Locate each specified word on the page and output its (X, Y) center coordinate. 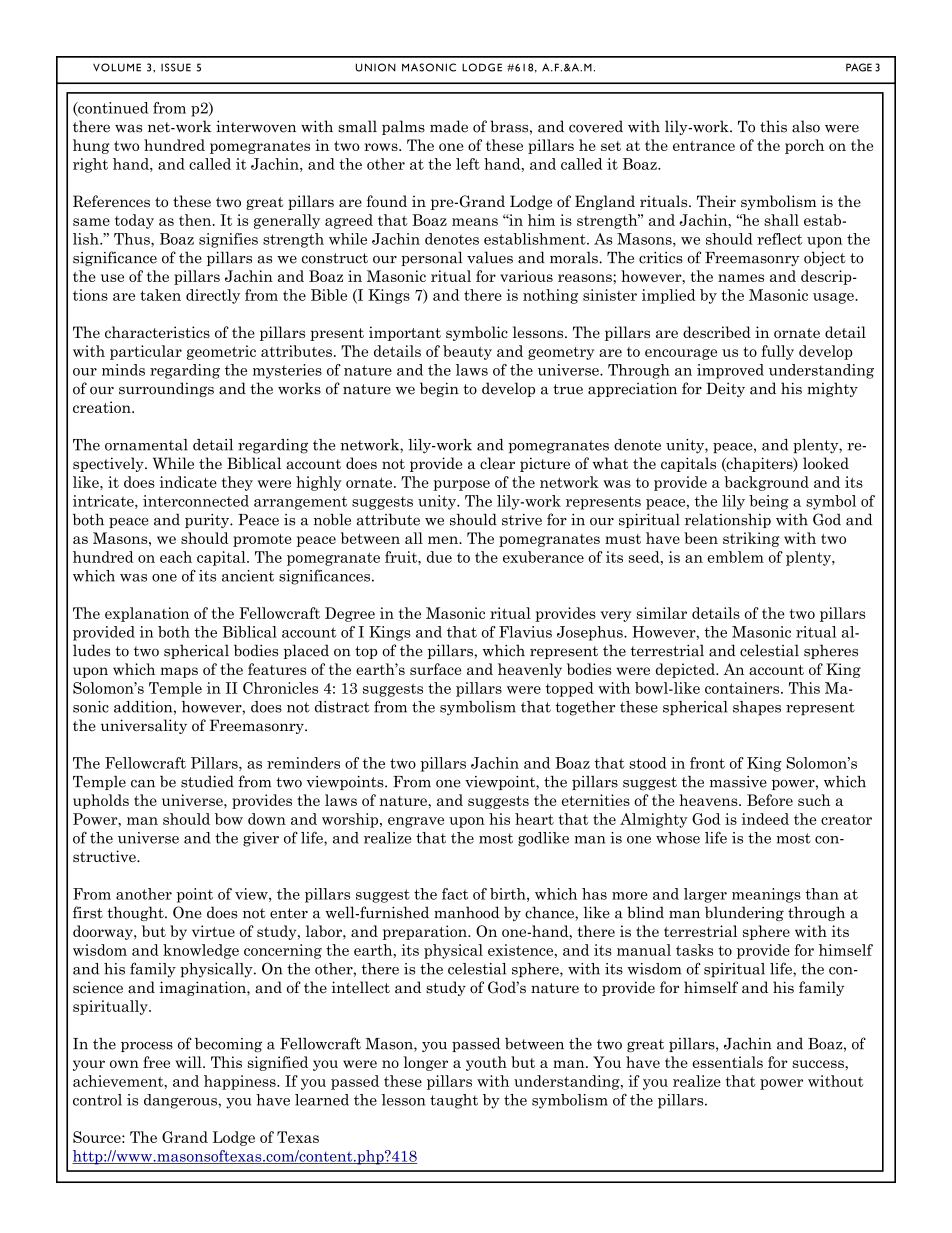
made (449, 126)
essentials (727, 1062)
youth (486, 1063)
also (806, 126)
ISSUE (176, 67)
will (190, 1062)
